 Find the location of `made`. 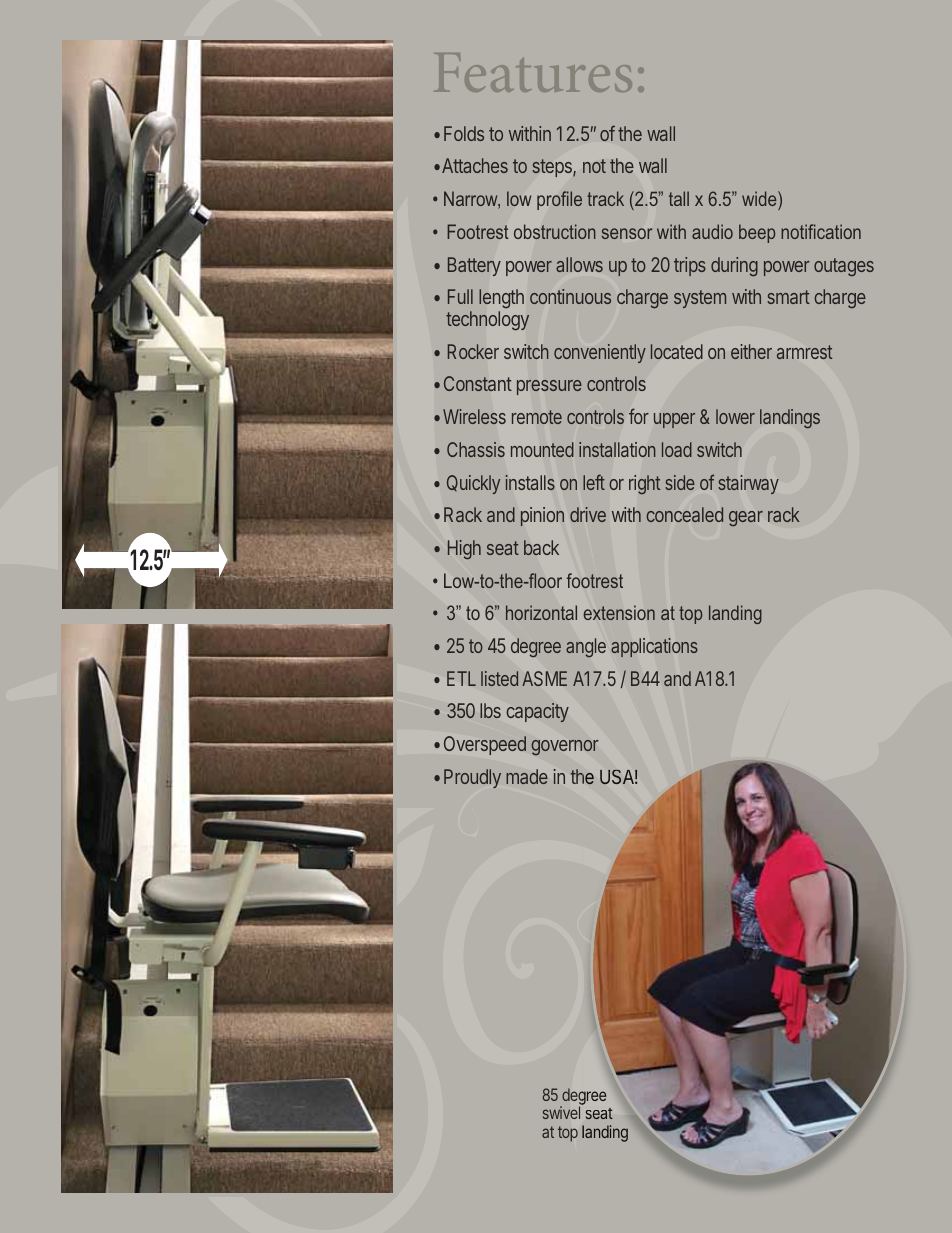

made is located at coordinates (527, 776).
